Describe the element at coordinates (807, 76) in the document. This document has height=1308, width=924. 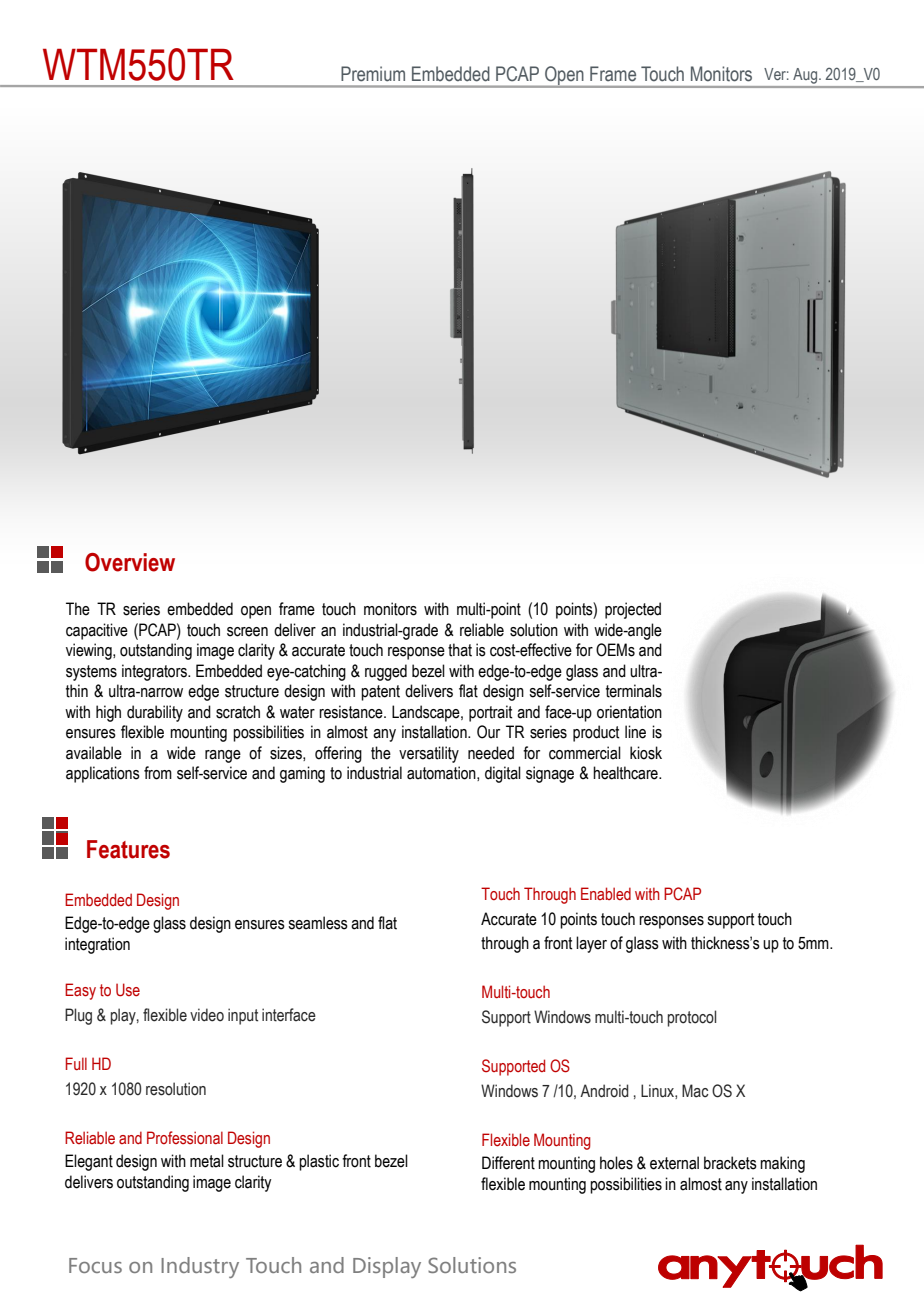
I see `Aug` at that location.
